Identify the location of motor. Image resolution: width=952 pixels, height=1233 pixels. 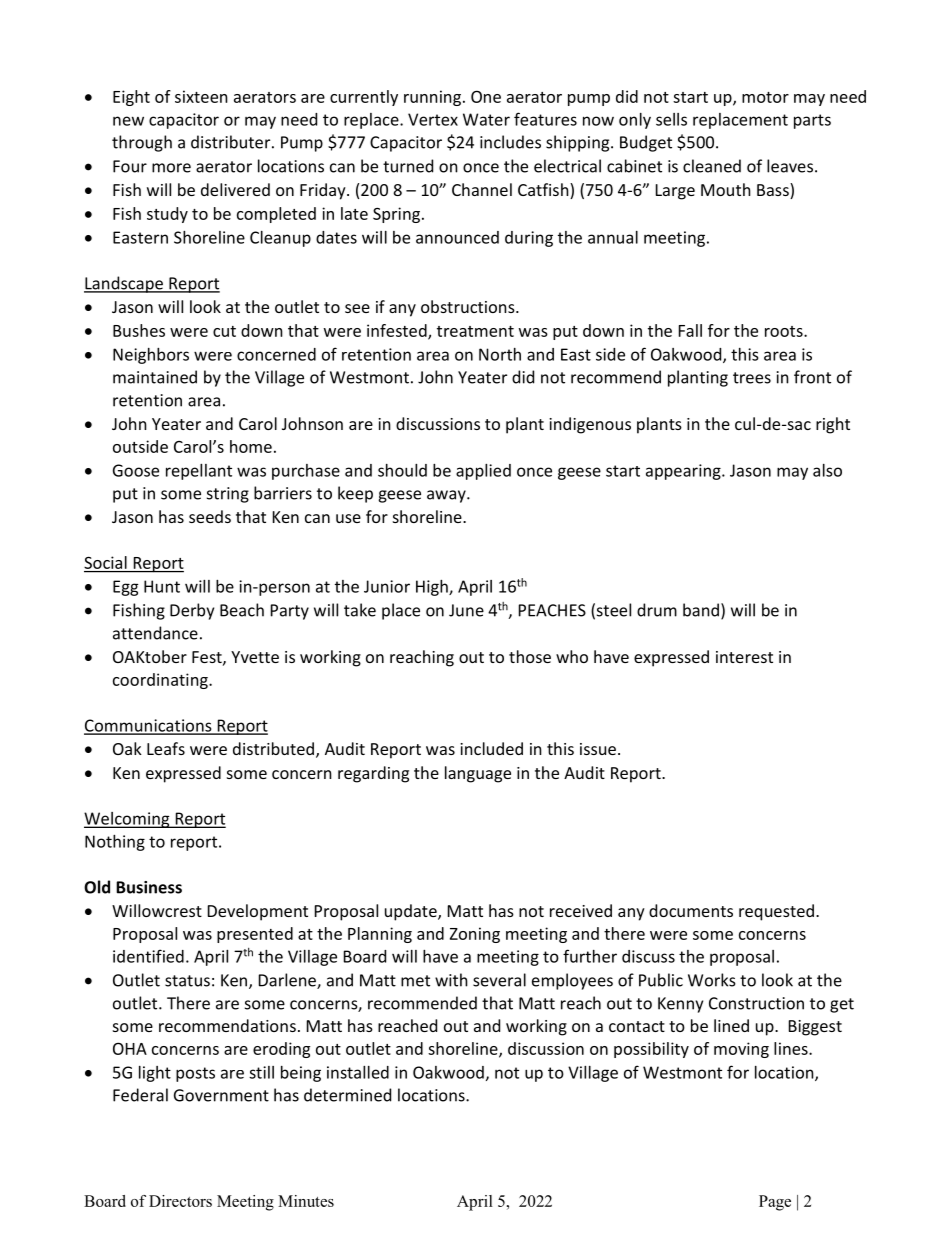
(765, 97).
